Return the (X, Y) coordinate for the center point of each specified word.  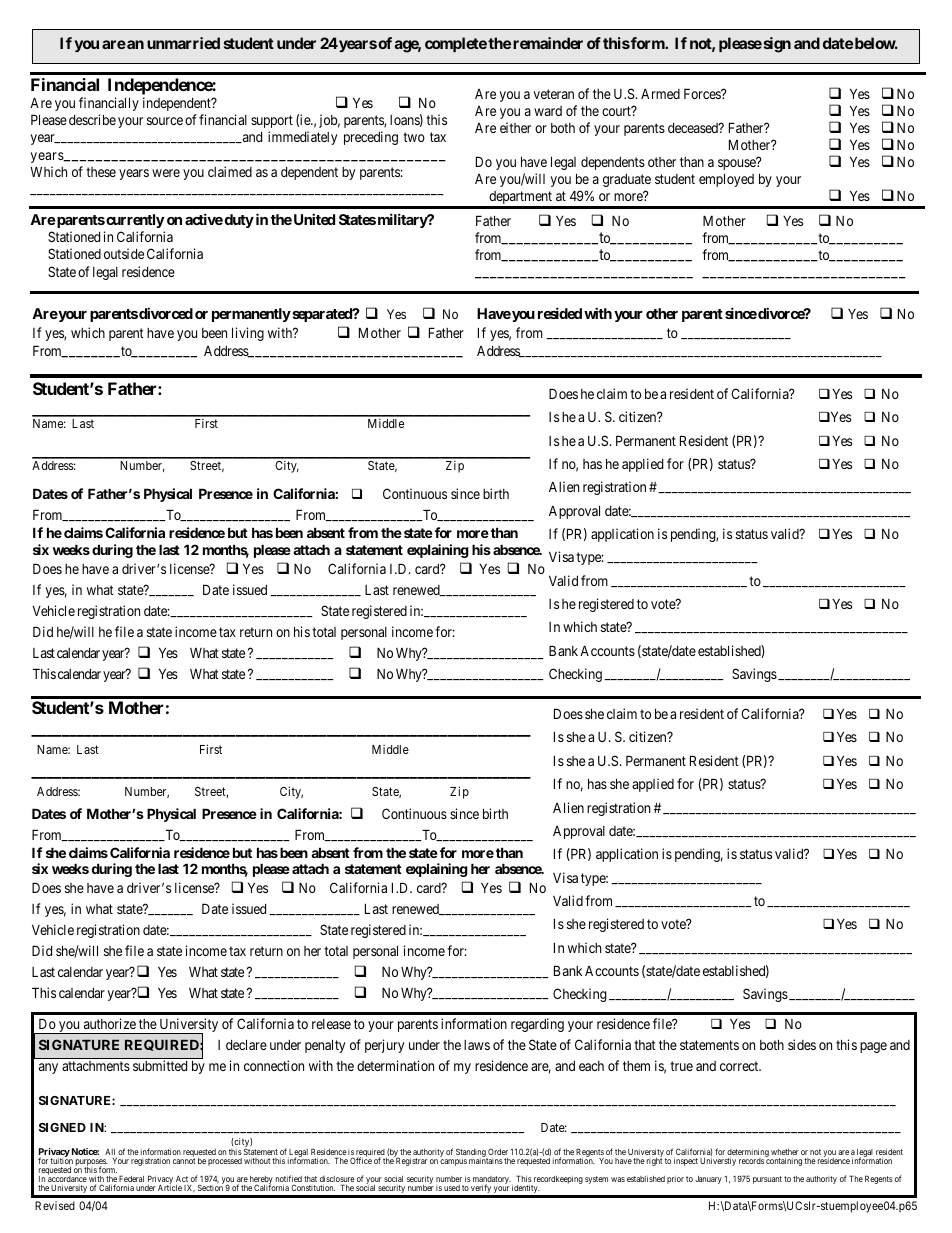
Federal (131, 1178)
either (515, 127)
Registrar (410, 1161)
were (166, 173)
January (708, 1180)
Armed (660, 93)
